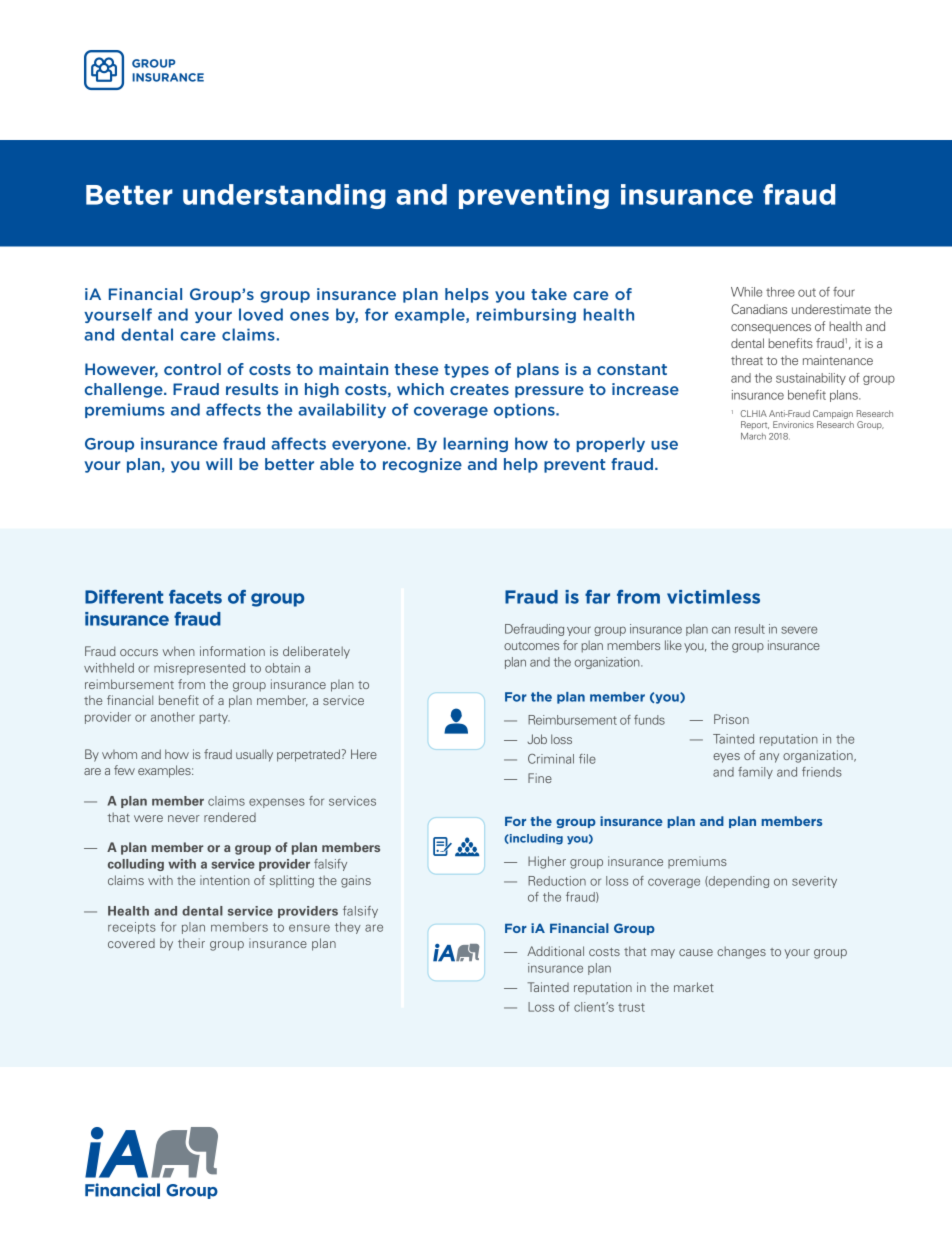 Image resolution: width=952 pixels, height=1233 pixels. I want to click on victimless, so click(713, 597).
